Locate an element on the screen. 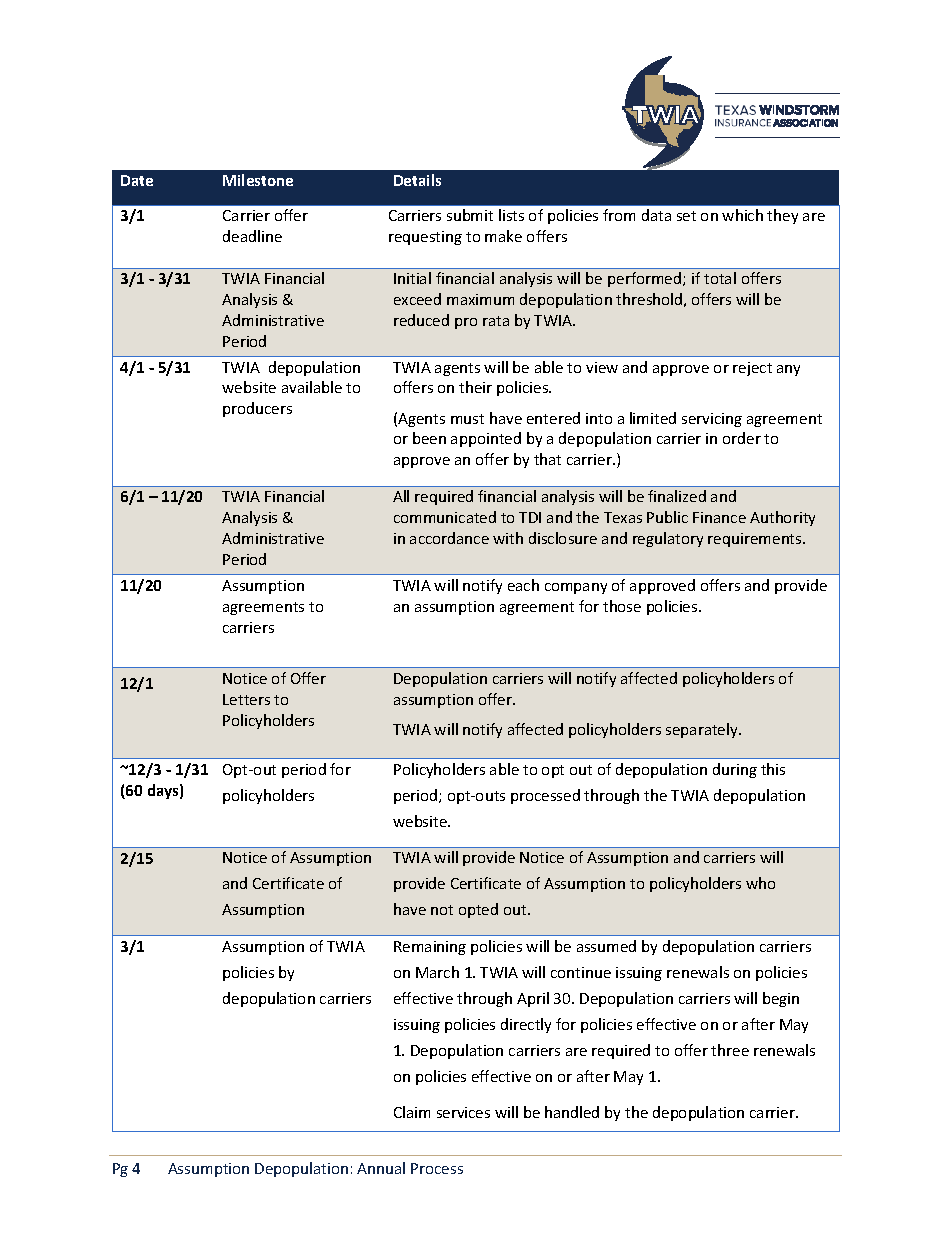 The height and width of the screenshot is (1233, 952). Annual is located at coordinates (381, 1168).
